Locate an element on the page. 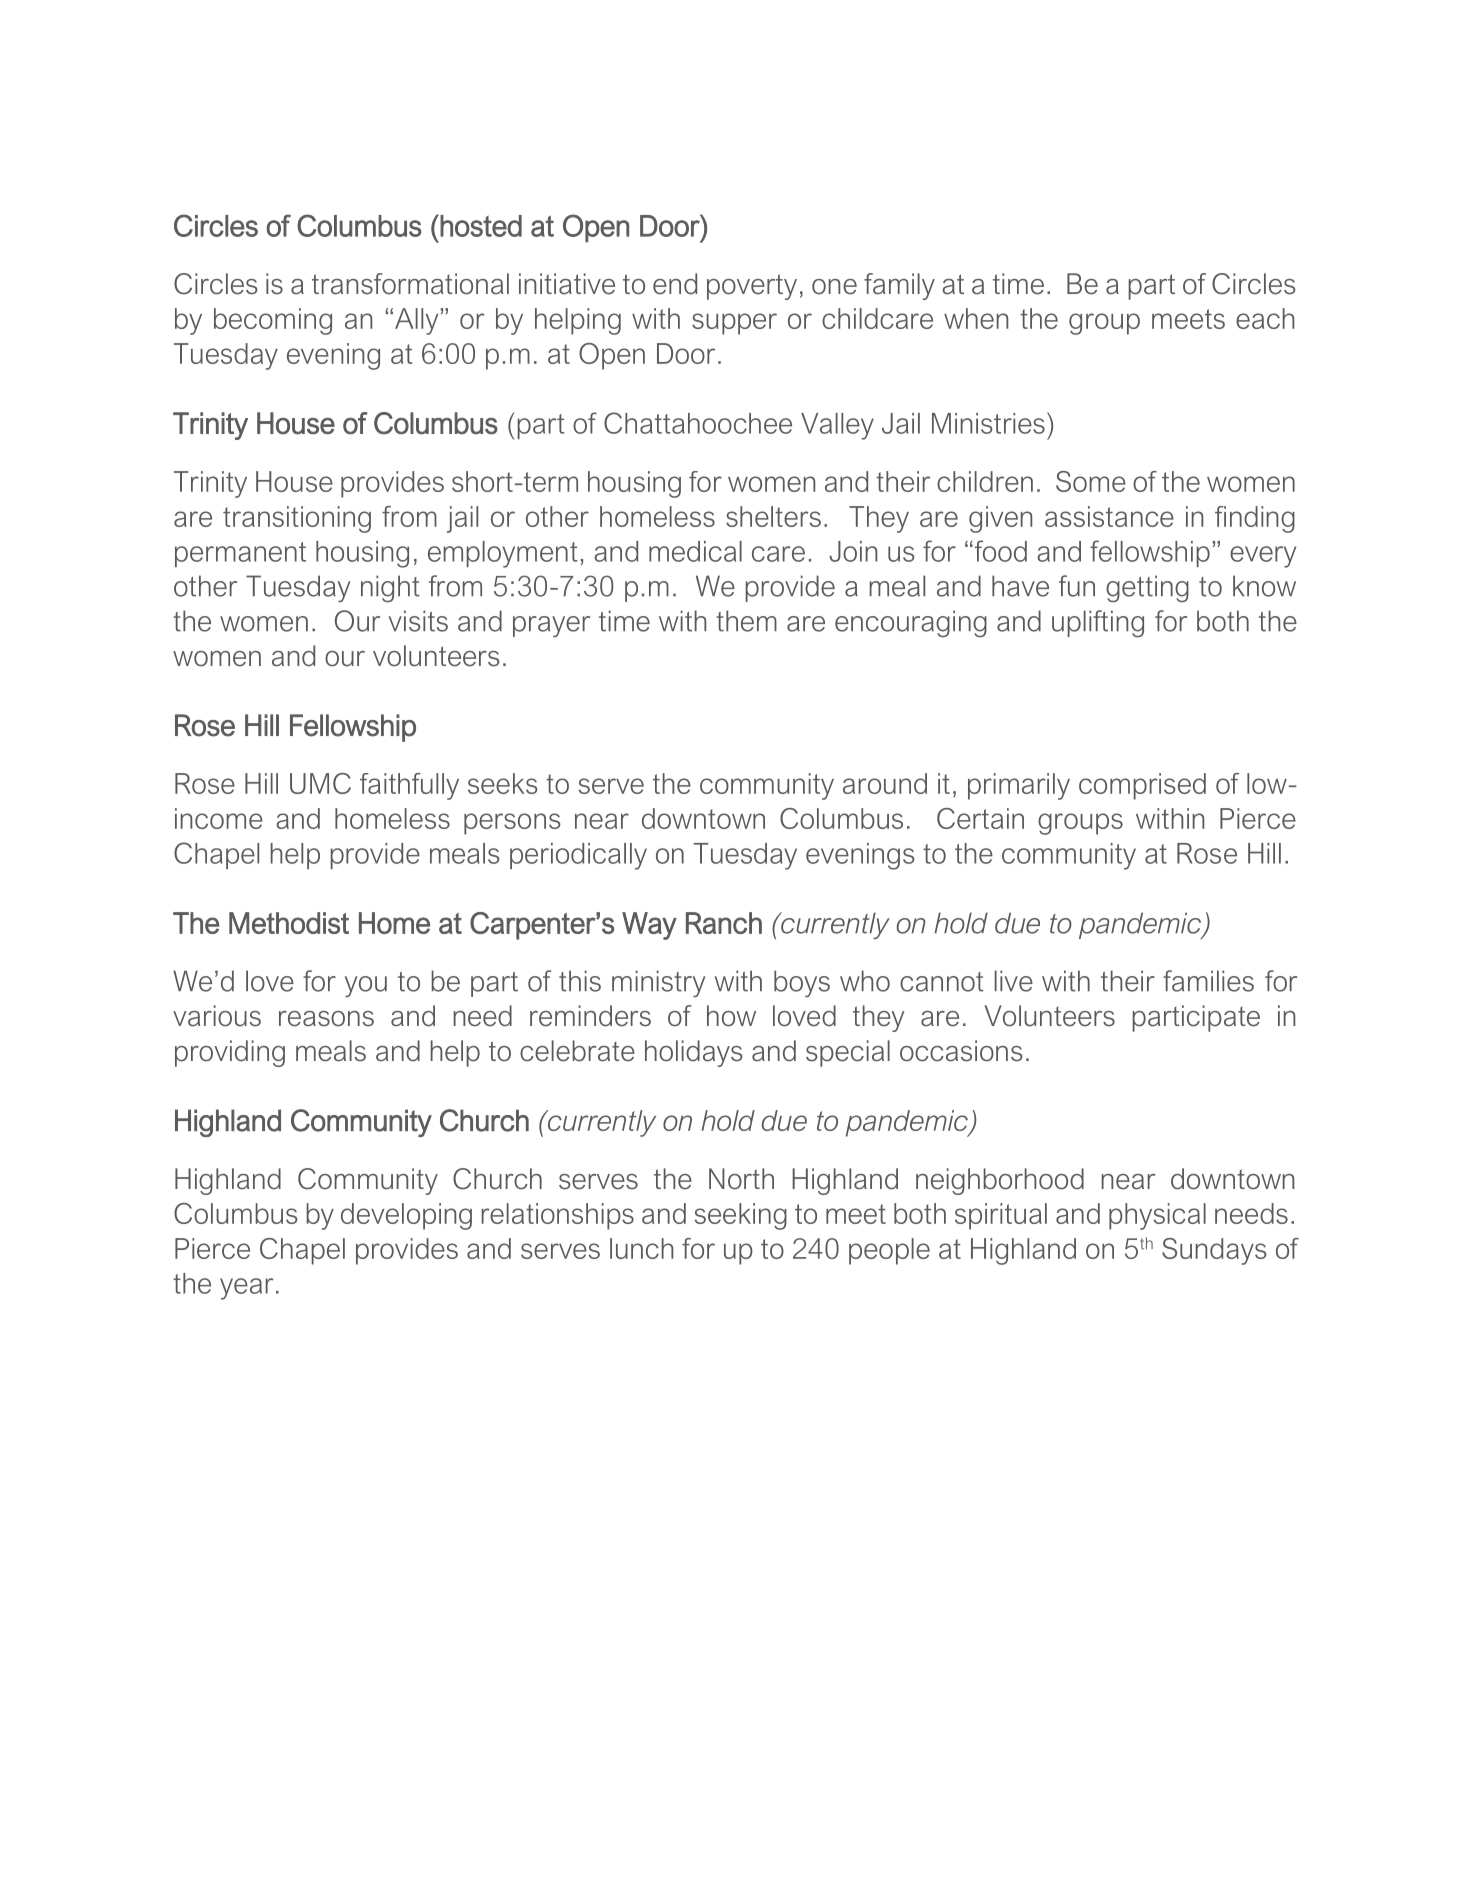 The image size is (1470, 1902). developing is located at coordinates (406, 1216).
